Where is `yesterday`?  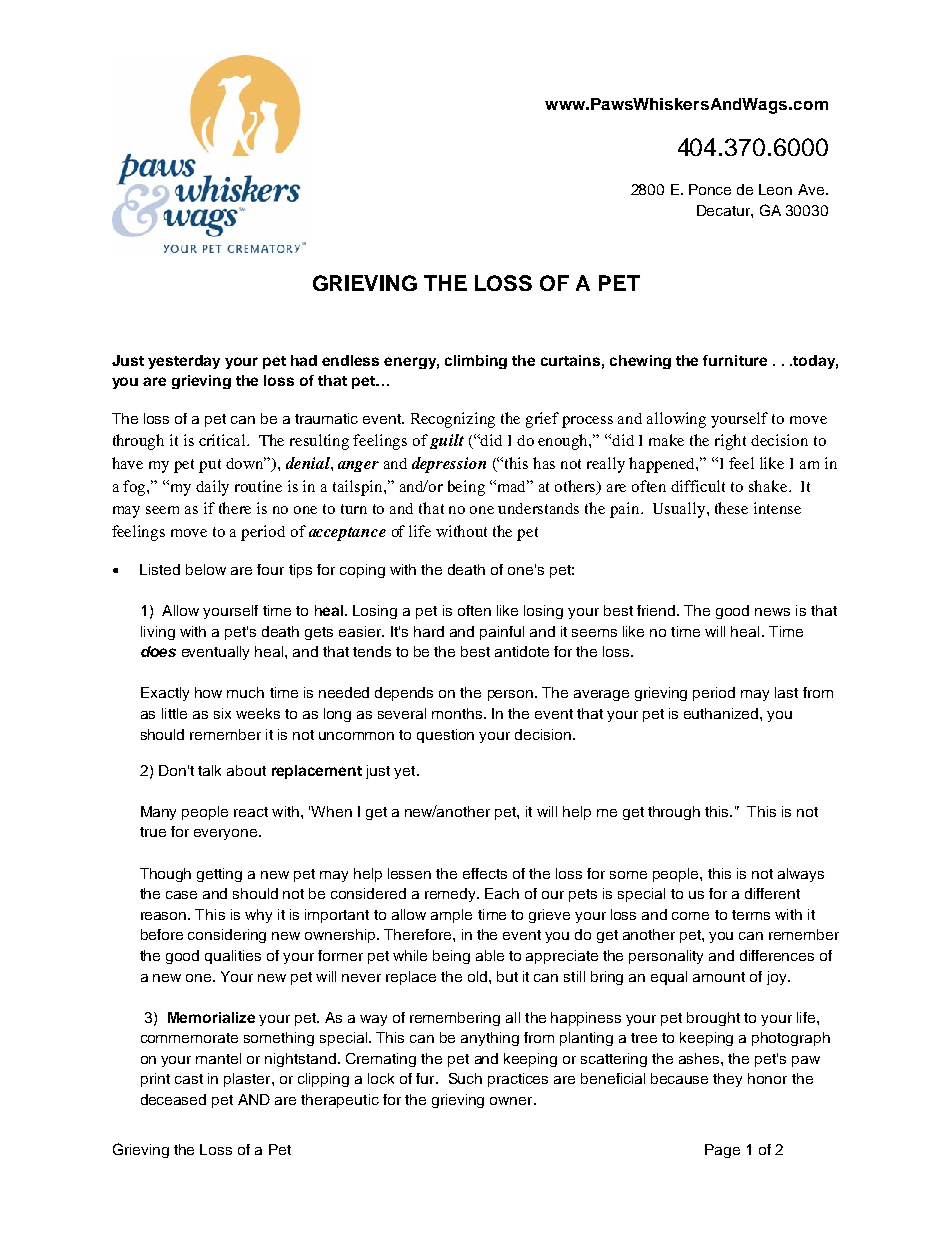
yesterday is located at coordinates (184, 362).
